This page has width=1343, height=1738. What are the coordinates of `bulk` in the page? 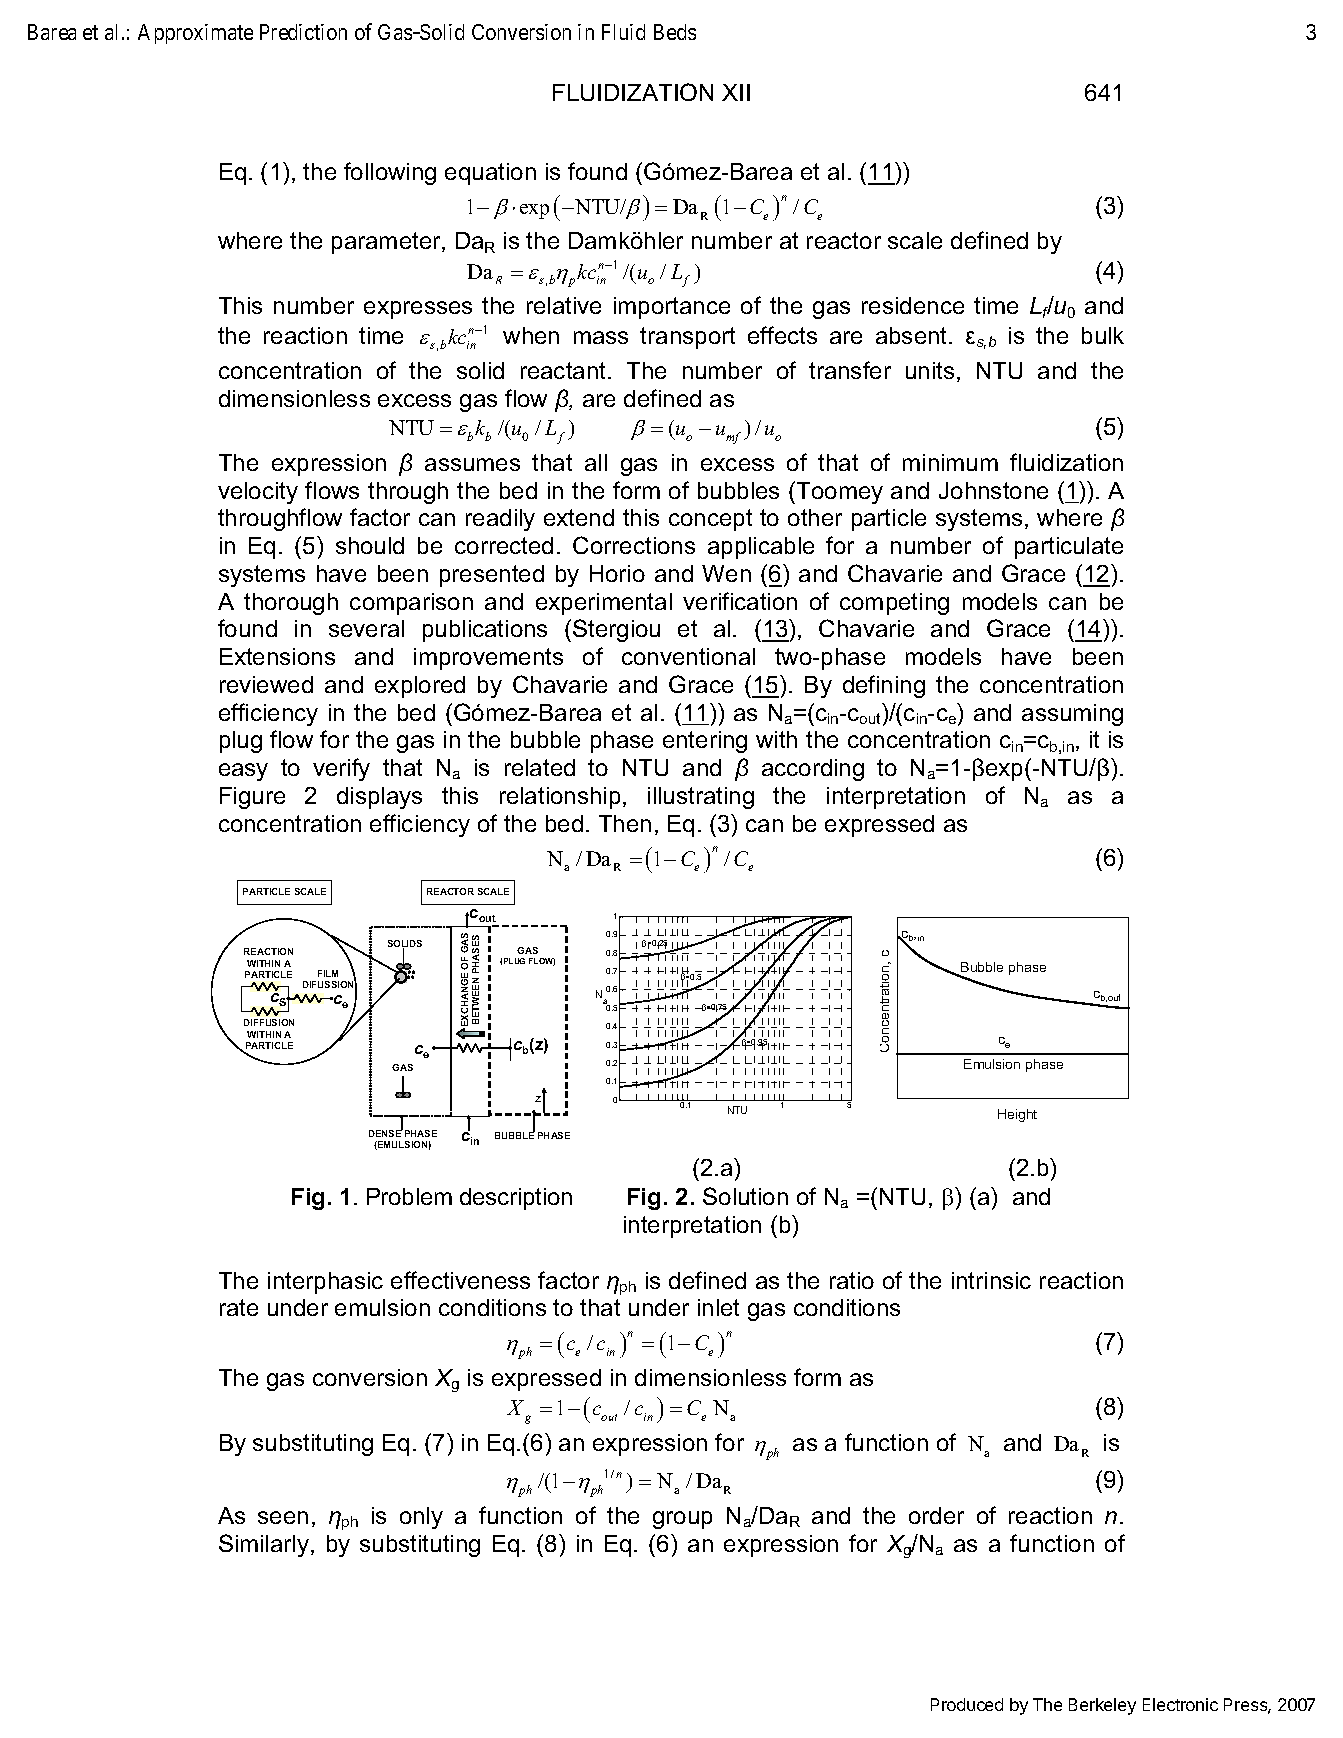 It's located at (1103, 335).
